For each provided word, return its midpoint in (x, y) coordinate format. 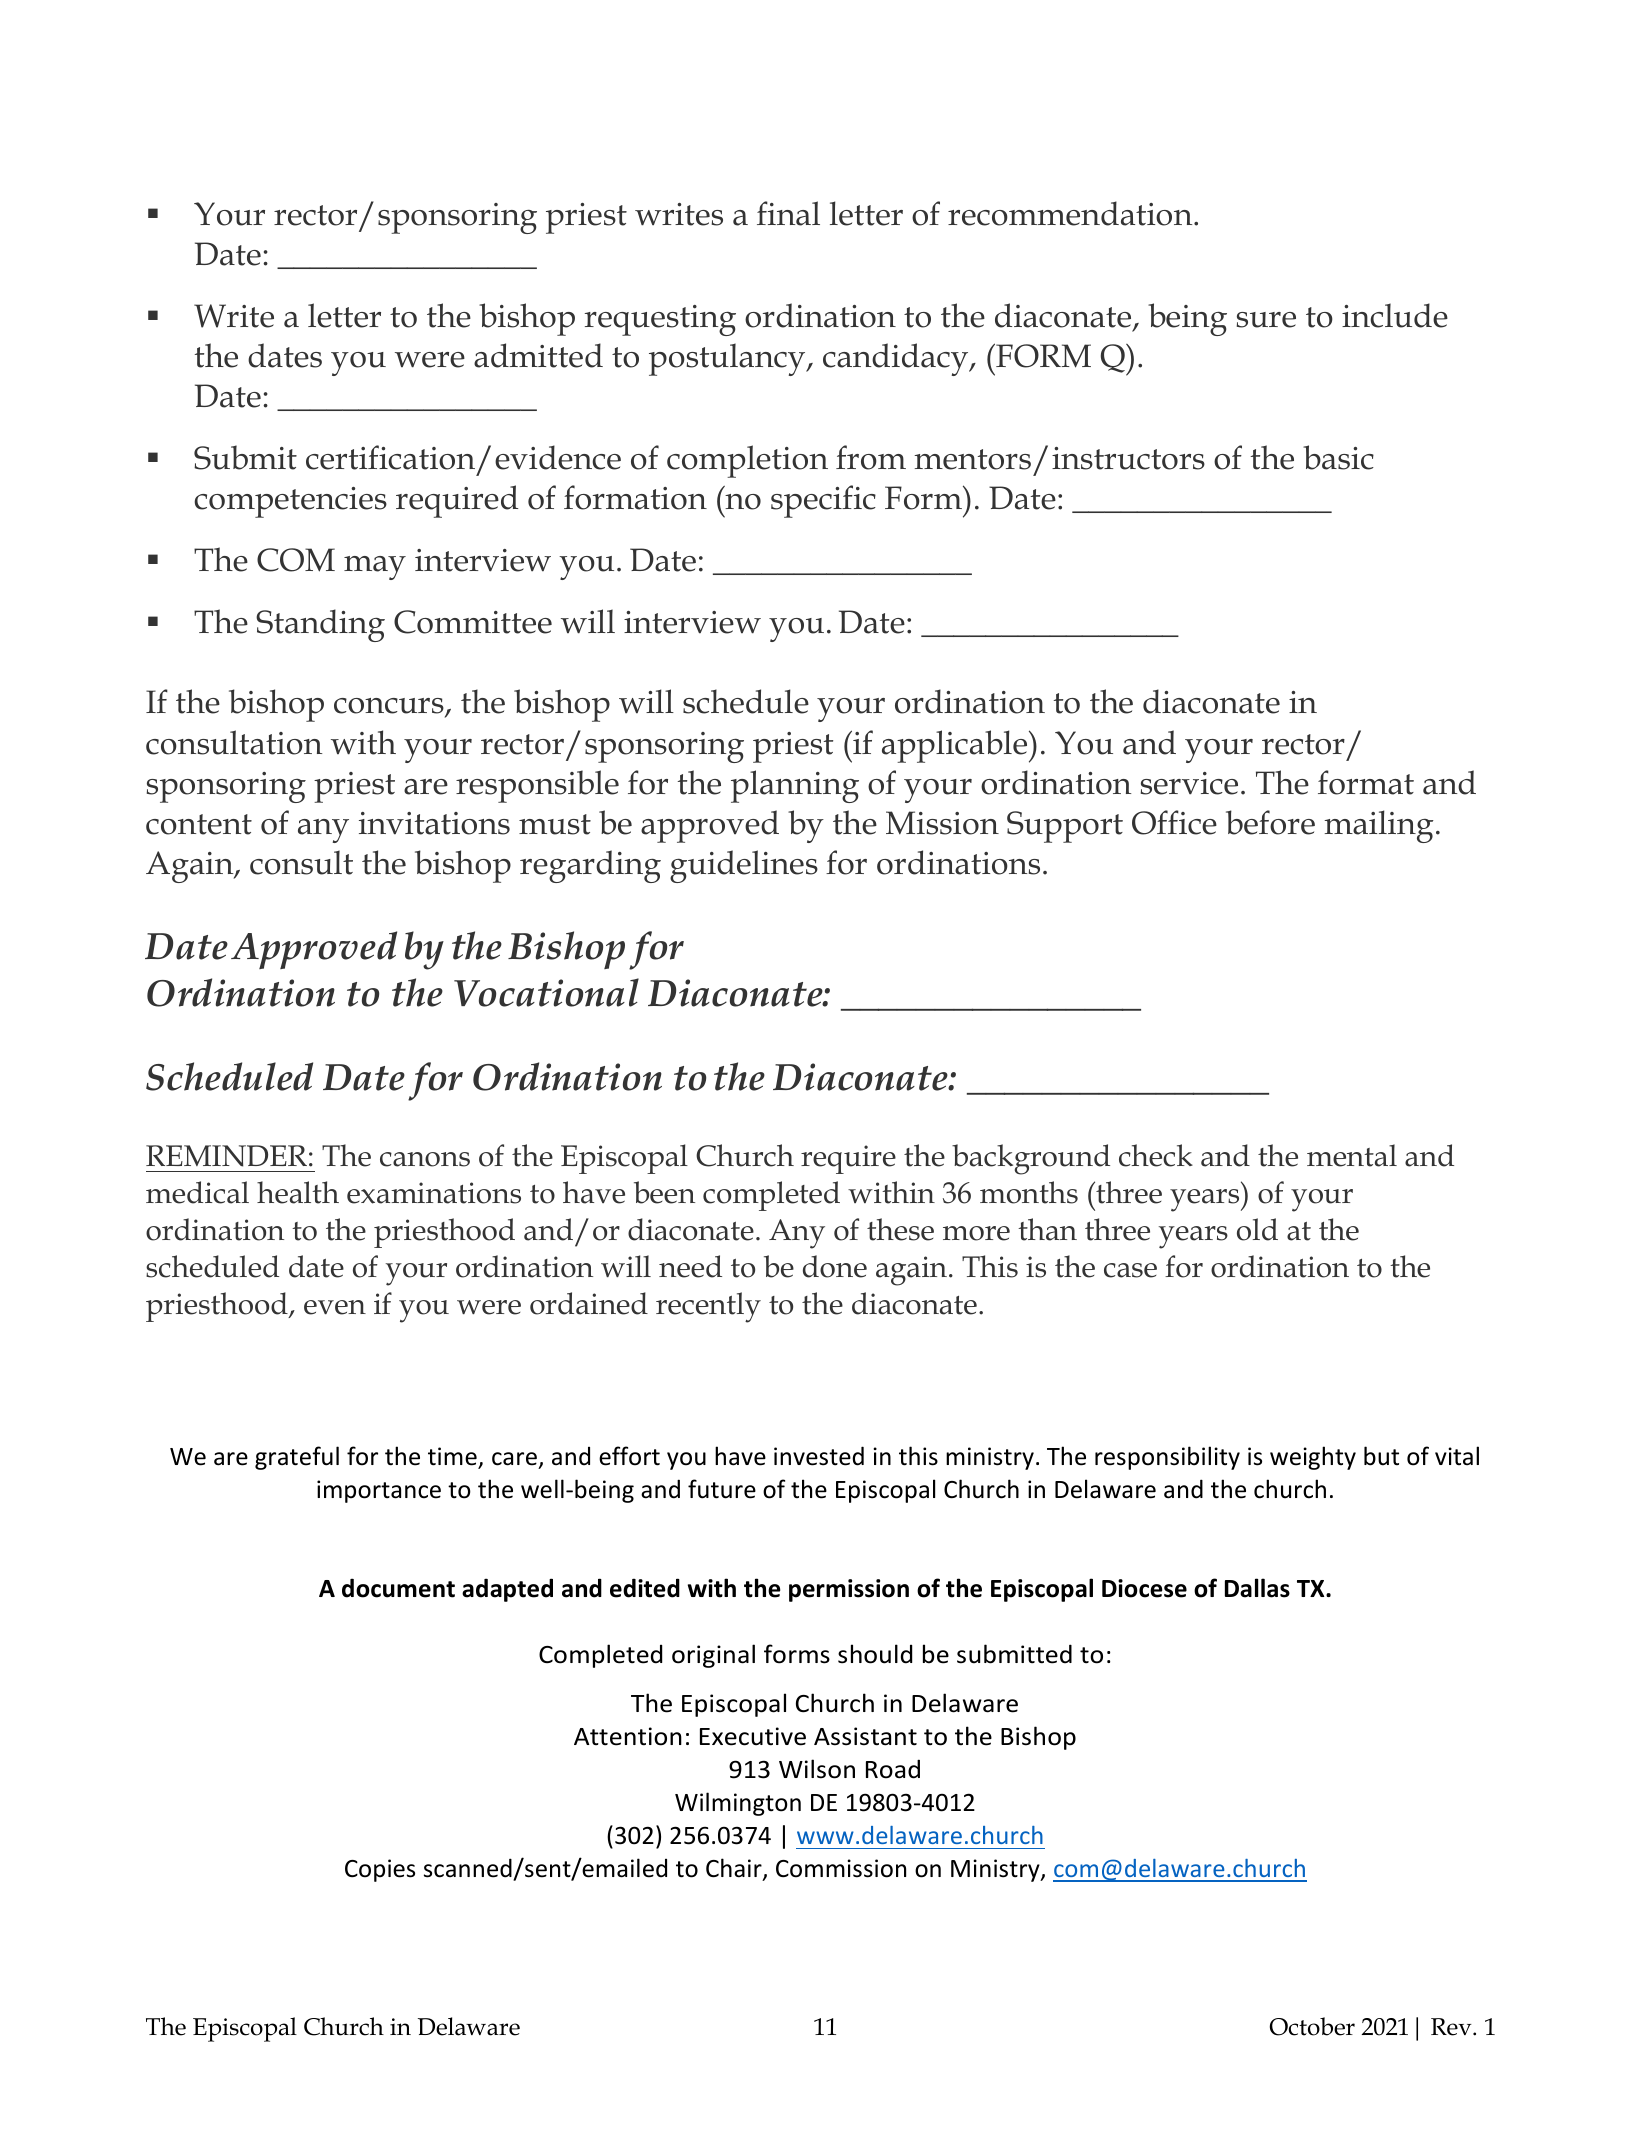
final (788, 213)
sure (1266, 320)
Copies (380, 1870)
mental (1352, 1155)
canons (425, 1159)
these (900, 1229)
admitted (538, 355)
